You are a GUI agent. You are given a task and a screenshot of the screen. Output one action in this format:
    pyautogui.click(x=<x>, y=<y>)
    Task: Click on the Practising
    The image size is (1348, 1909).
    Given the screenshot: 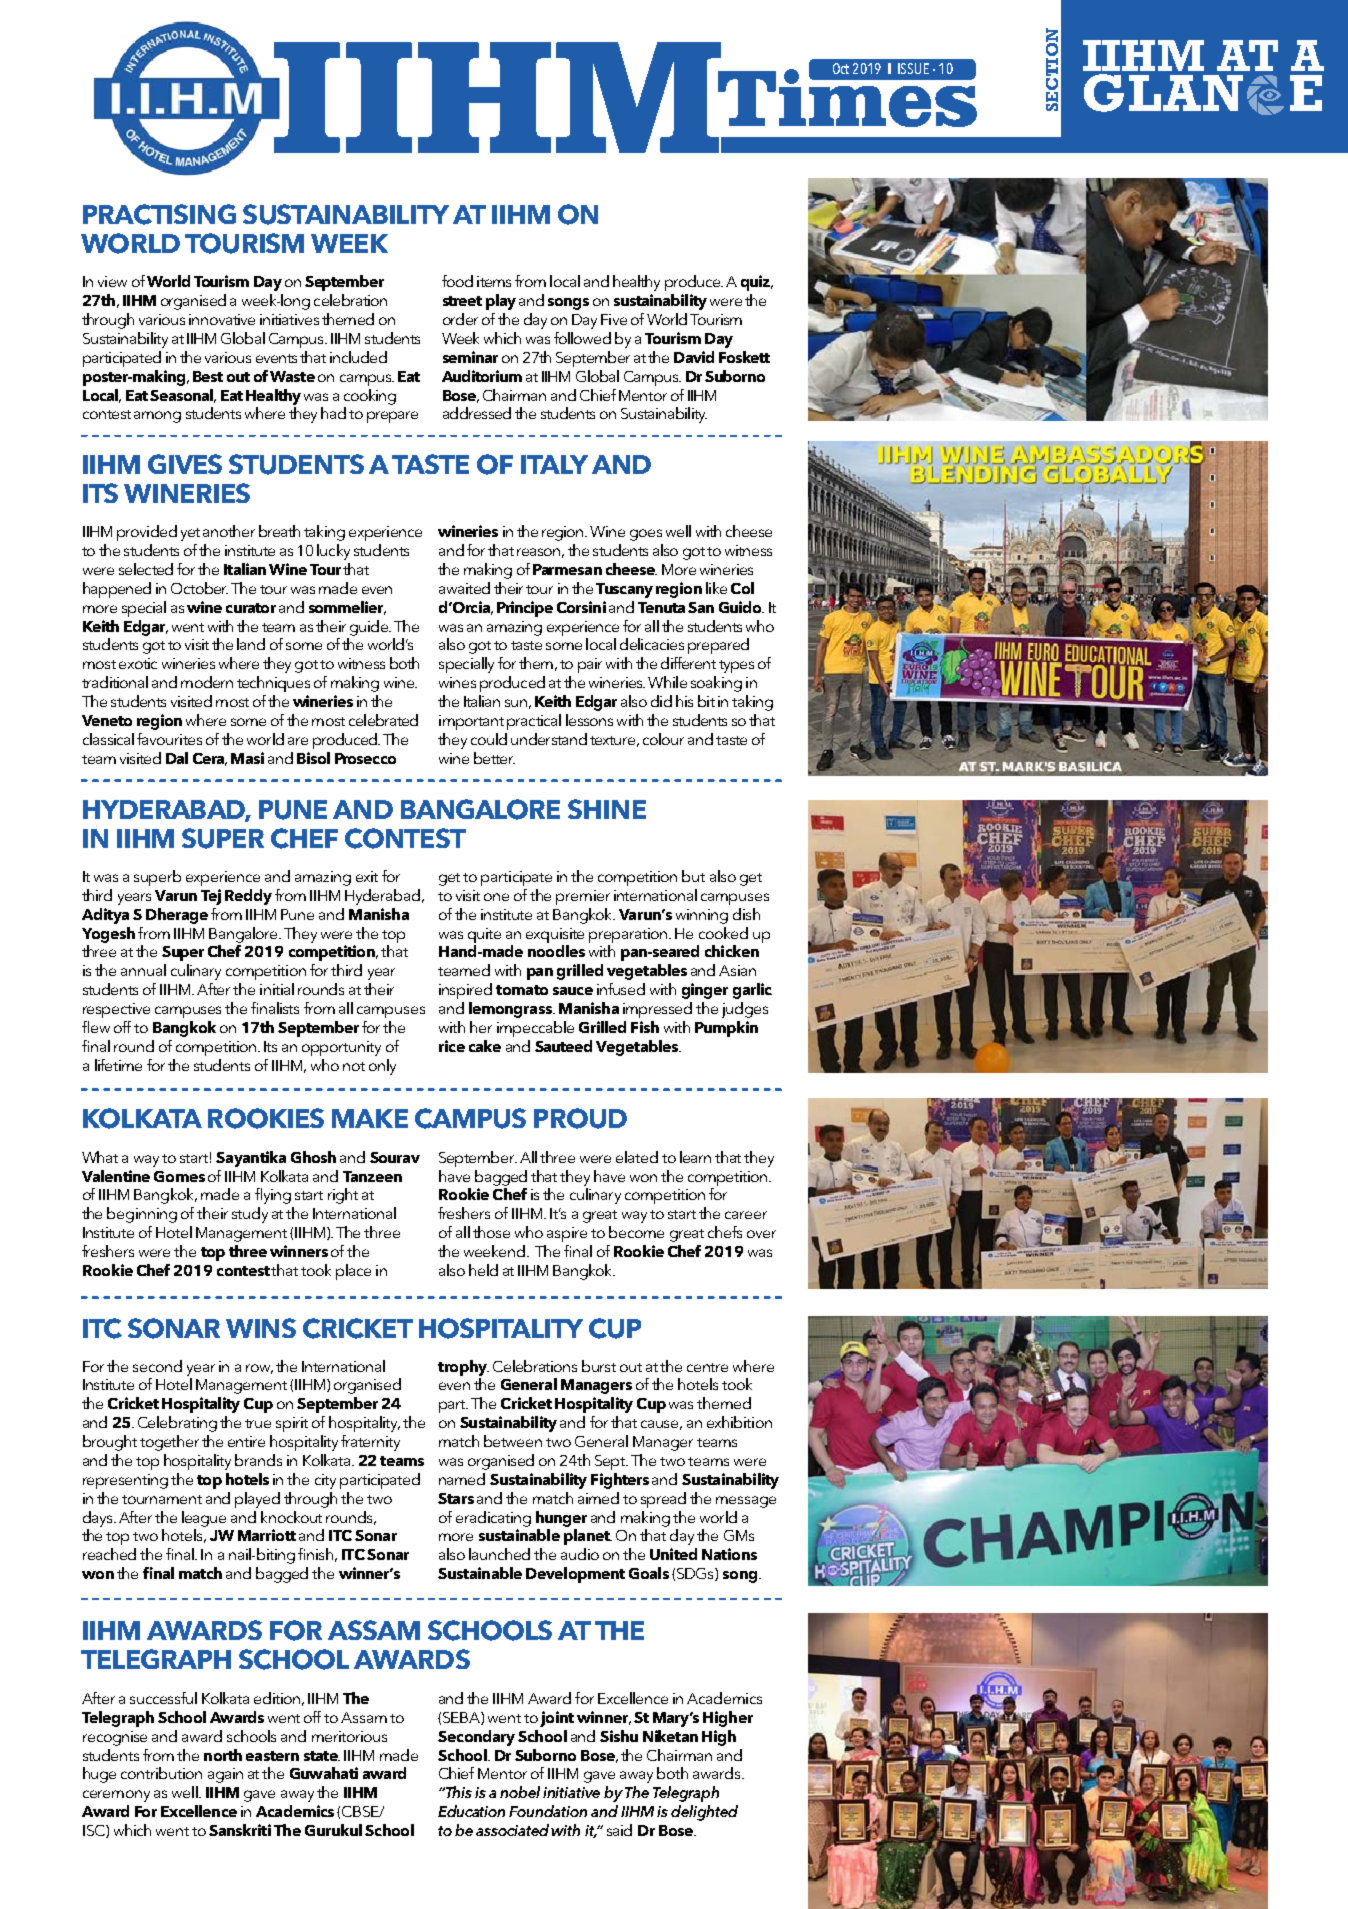 What is the action you would take?
    pyautogui.click(x=159, y=214)
